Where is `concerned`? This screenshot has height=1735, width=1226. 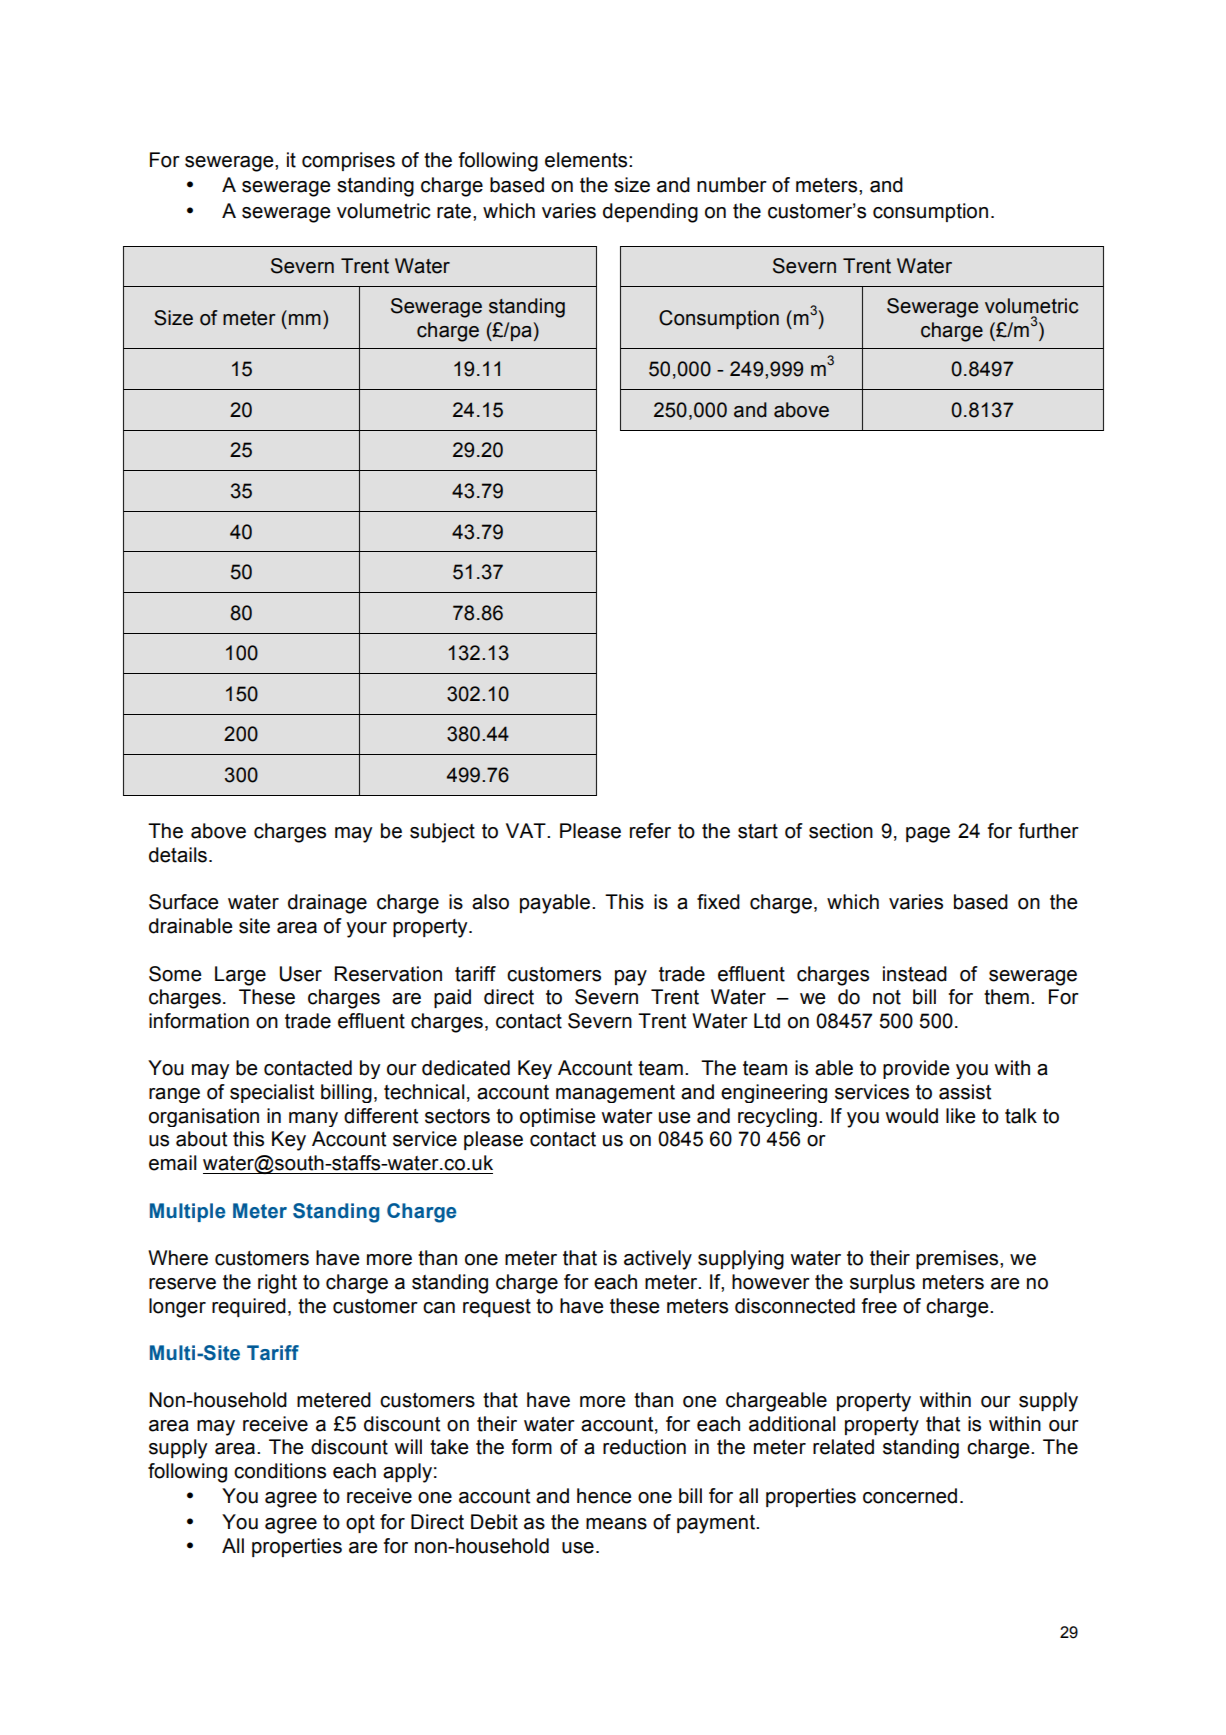 concerned is located at coordinates (910, 1496).
